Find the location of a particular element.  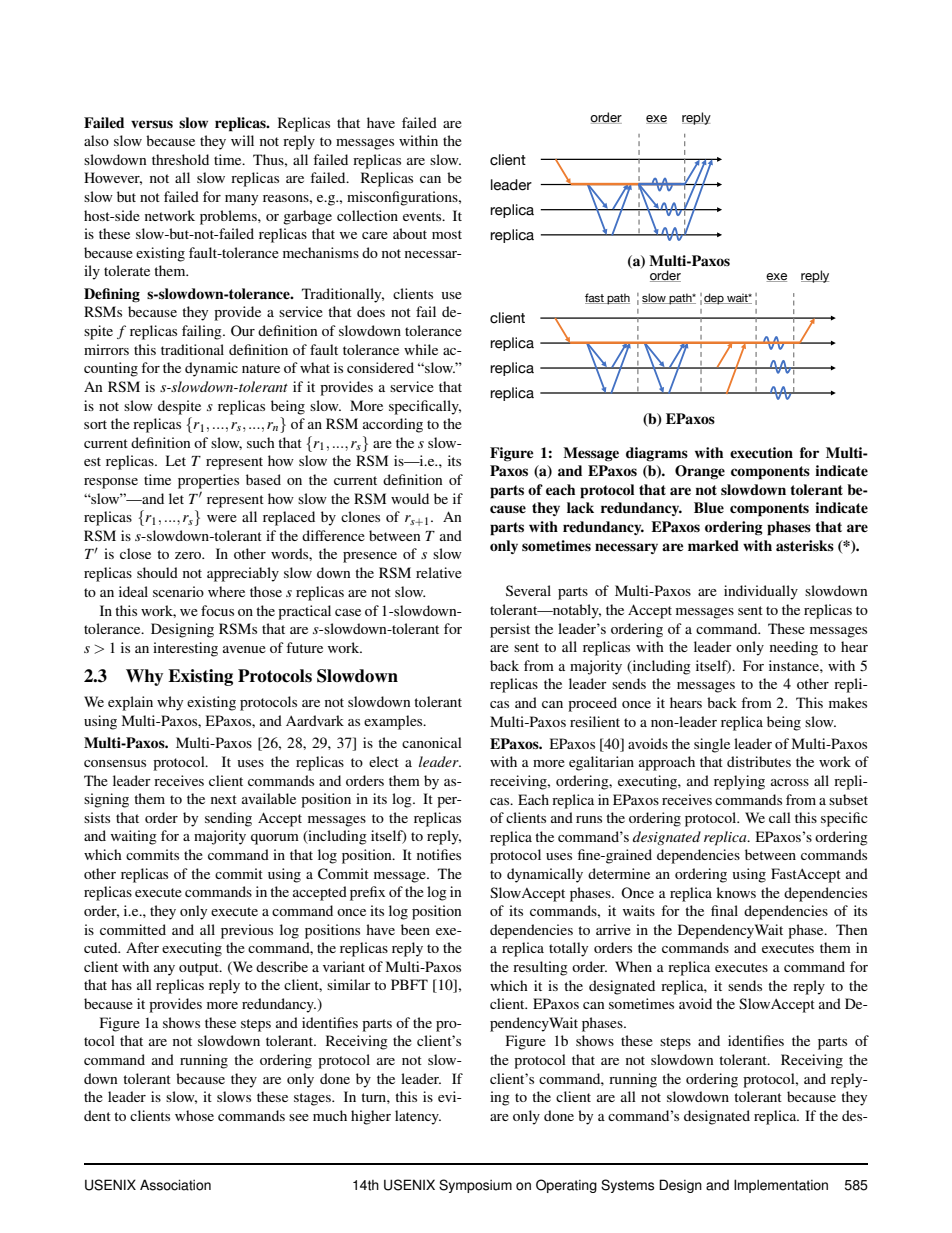

whose is located at coordinates (194, 1115).
